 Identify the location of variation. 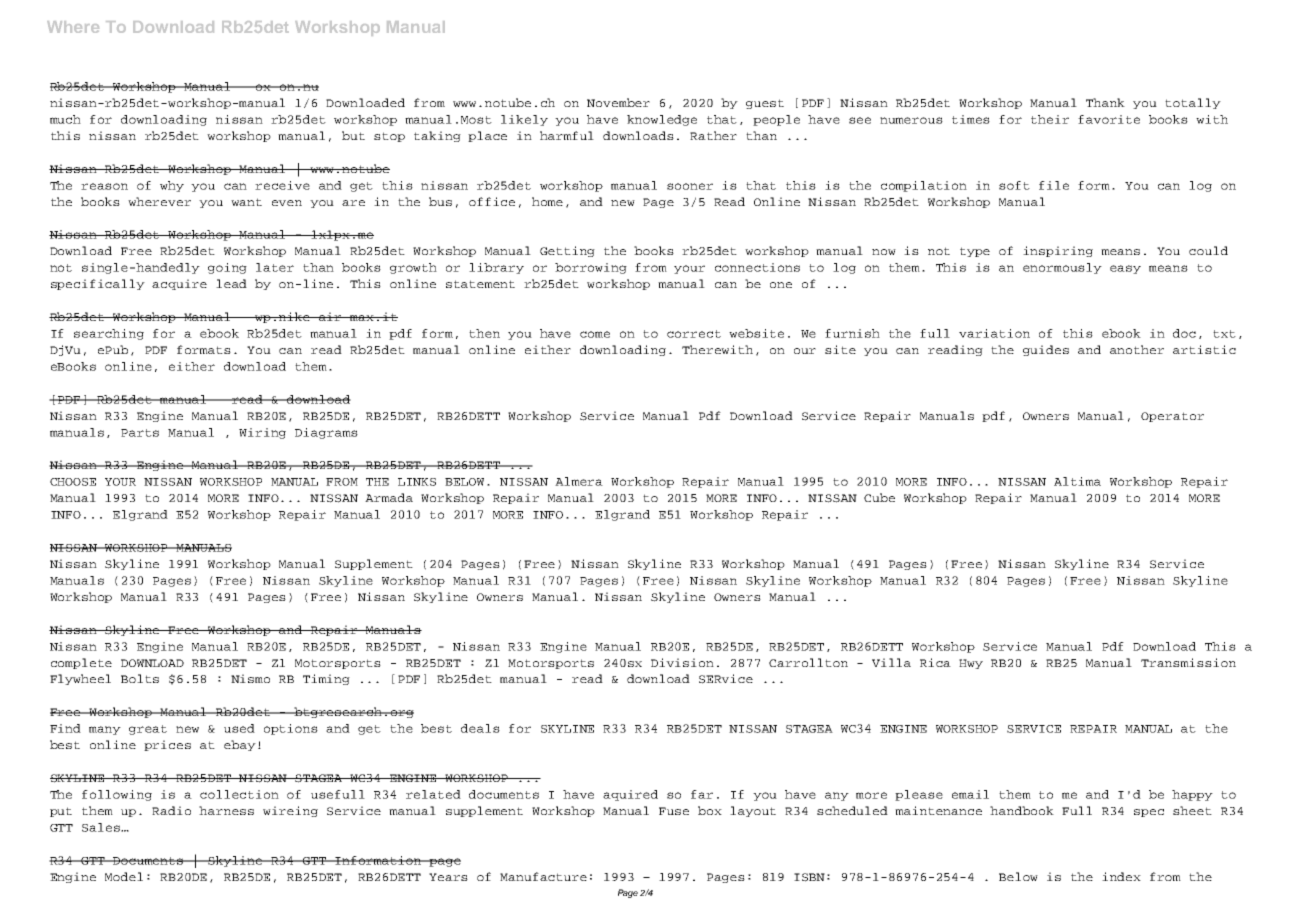
(994, 333).
